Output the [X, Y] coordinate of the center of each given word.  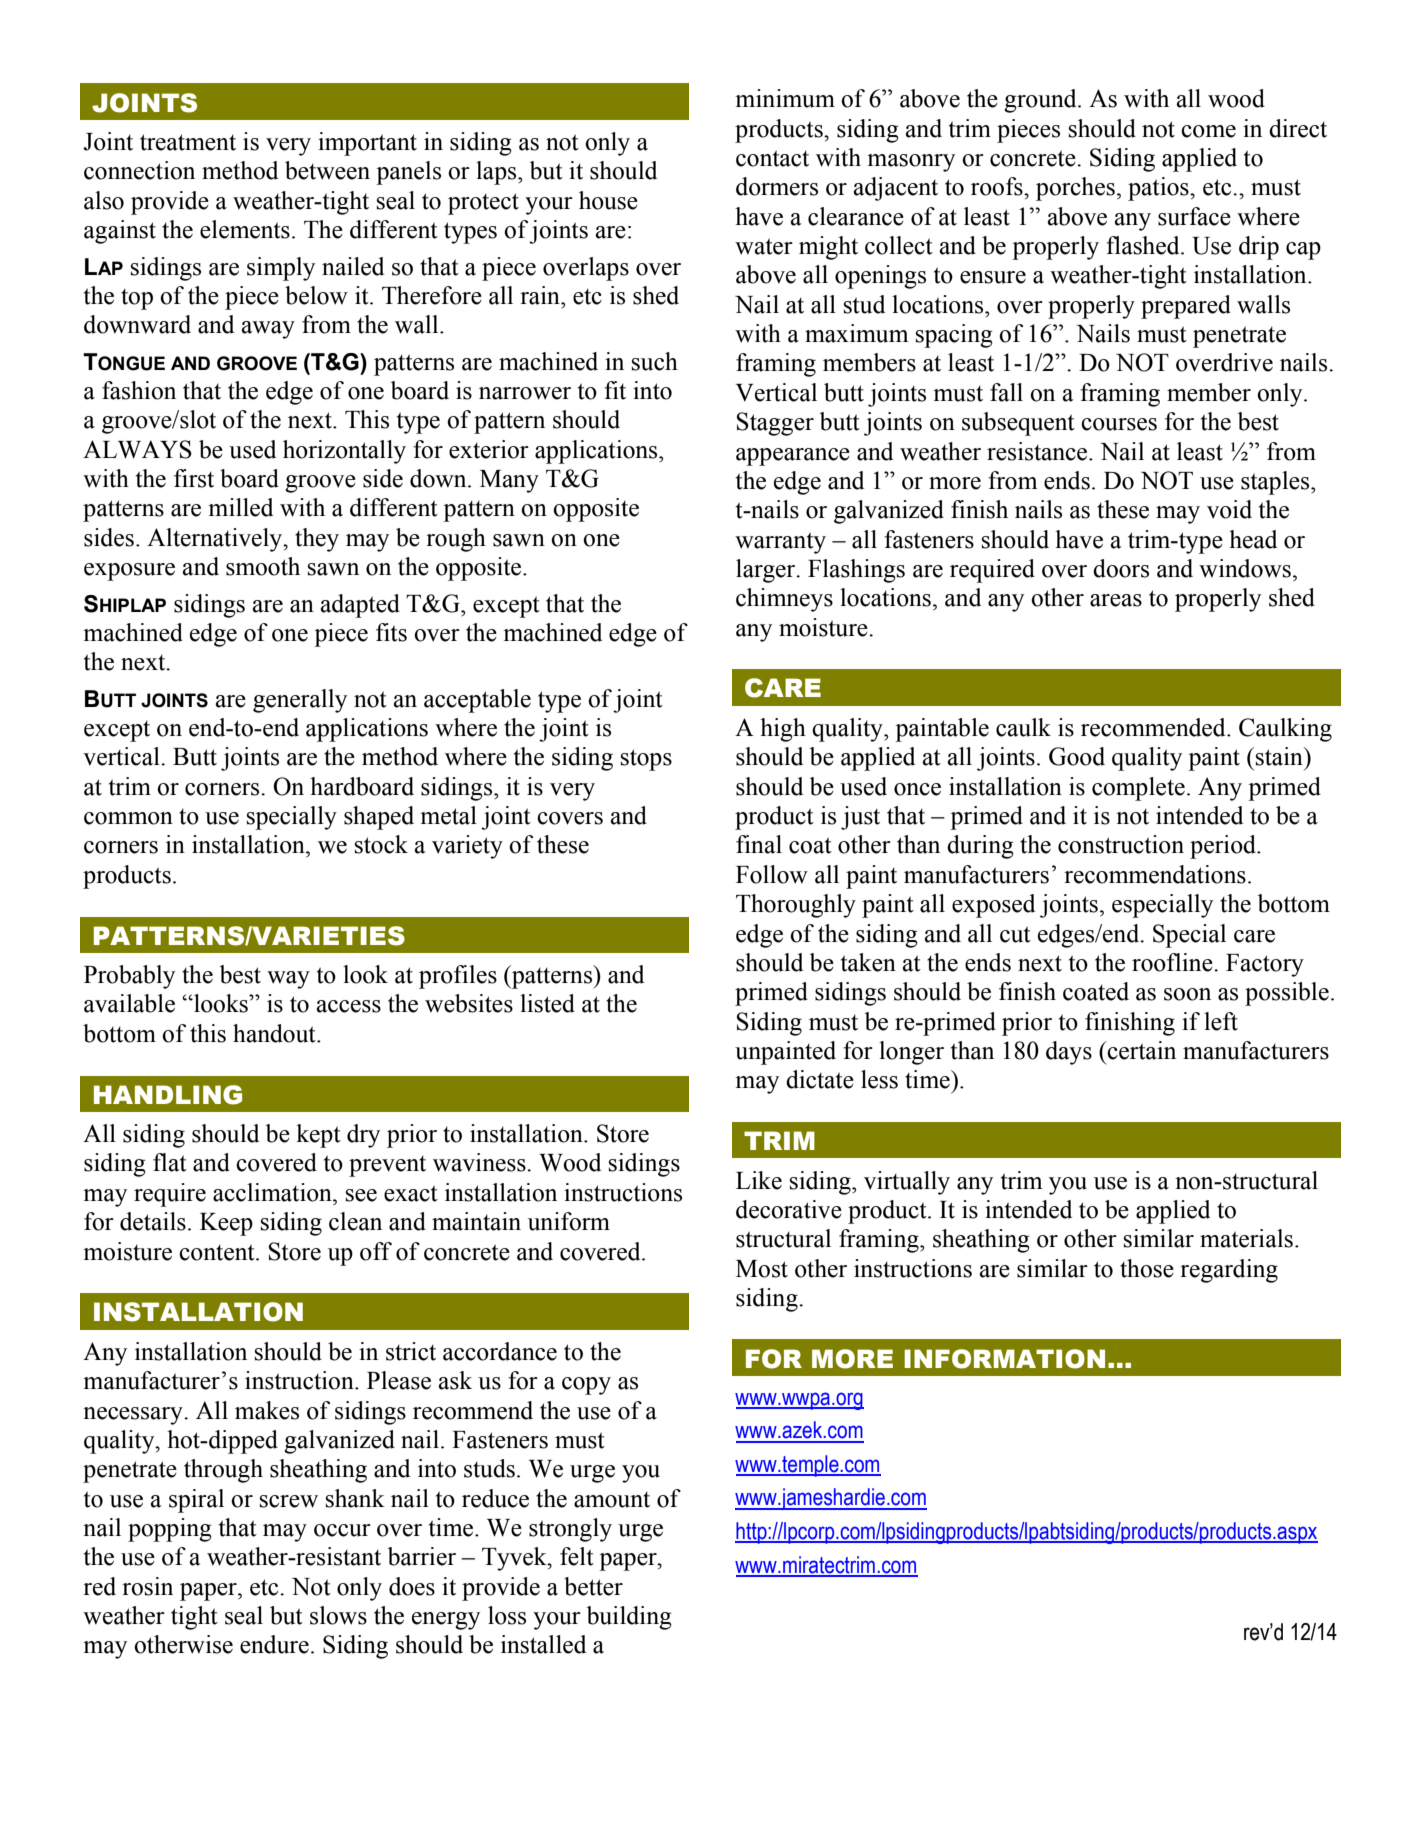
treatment [188, 142]
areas [1116, 600]
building [629, 1618]
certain [1141, 1050]
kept [318, 1136]
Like [759, 1180]
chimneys [784, 600]
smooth [263, 566]
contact [772, 158]
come [1208, 131]
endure [274, 1644]
